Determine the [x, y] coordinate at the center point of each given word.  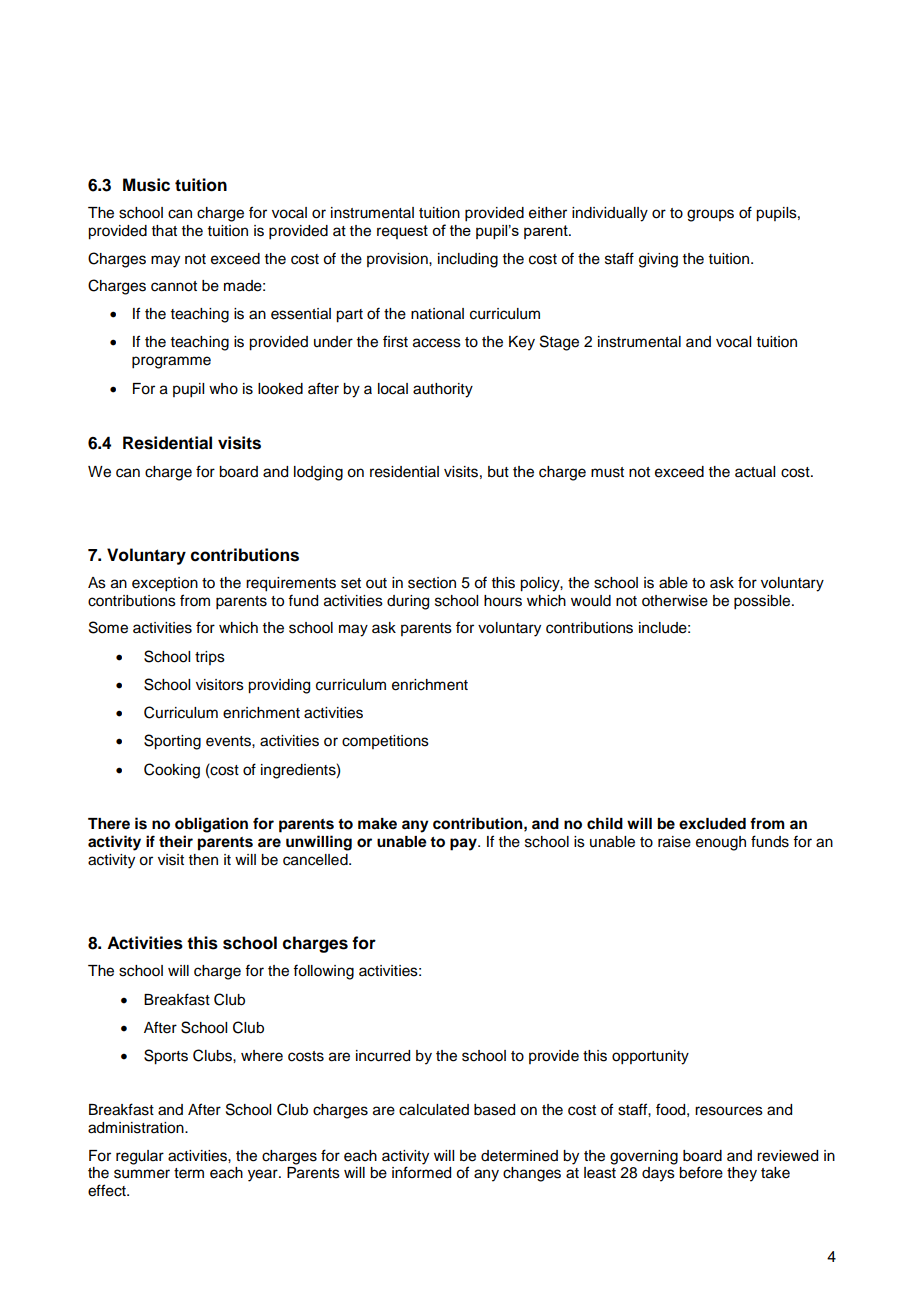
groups [710, 215]
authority [443, 390]
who [223, 389]
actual [755, 472]
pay [464, 844]
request [402, 232]
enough [721, 843]
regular [140, 1157]
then [203, 860]
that [164, 230]
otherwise [675, 601]
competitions [385, 742]
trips [210, 658]
